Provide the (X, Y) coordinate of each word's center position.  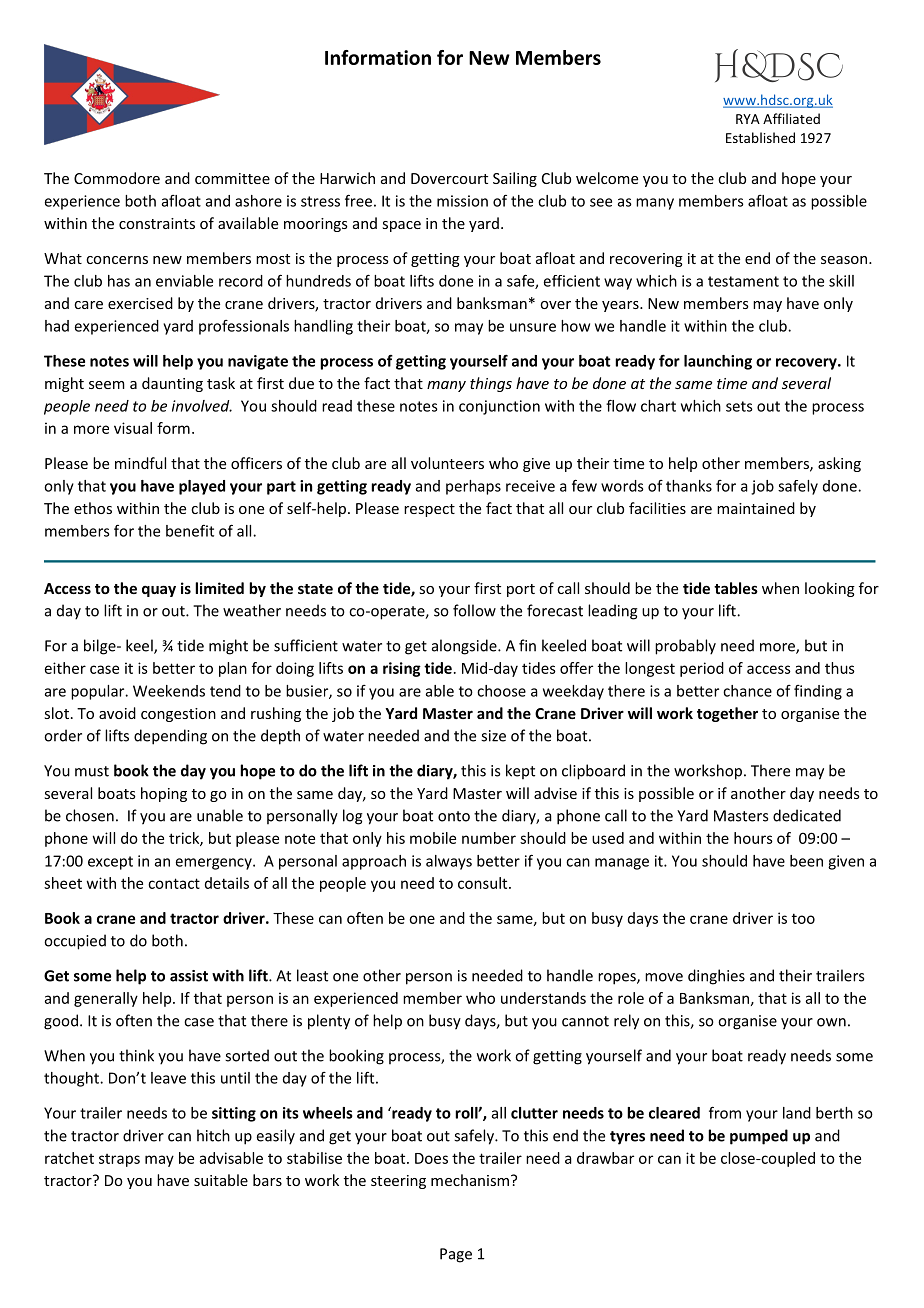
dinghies (716, 977)
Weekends (169, 691)
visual (133, 428)
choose (501, 691)
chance (747, 691)
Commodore (117, 178)
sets (739, 406)
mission (462, 201)
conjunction (499, 407)
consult (484, 883)
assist (189, 976)
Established (760, 137)
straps (119, 1160)
